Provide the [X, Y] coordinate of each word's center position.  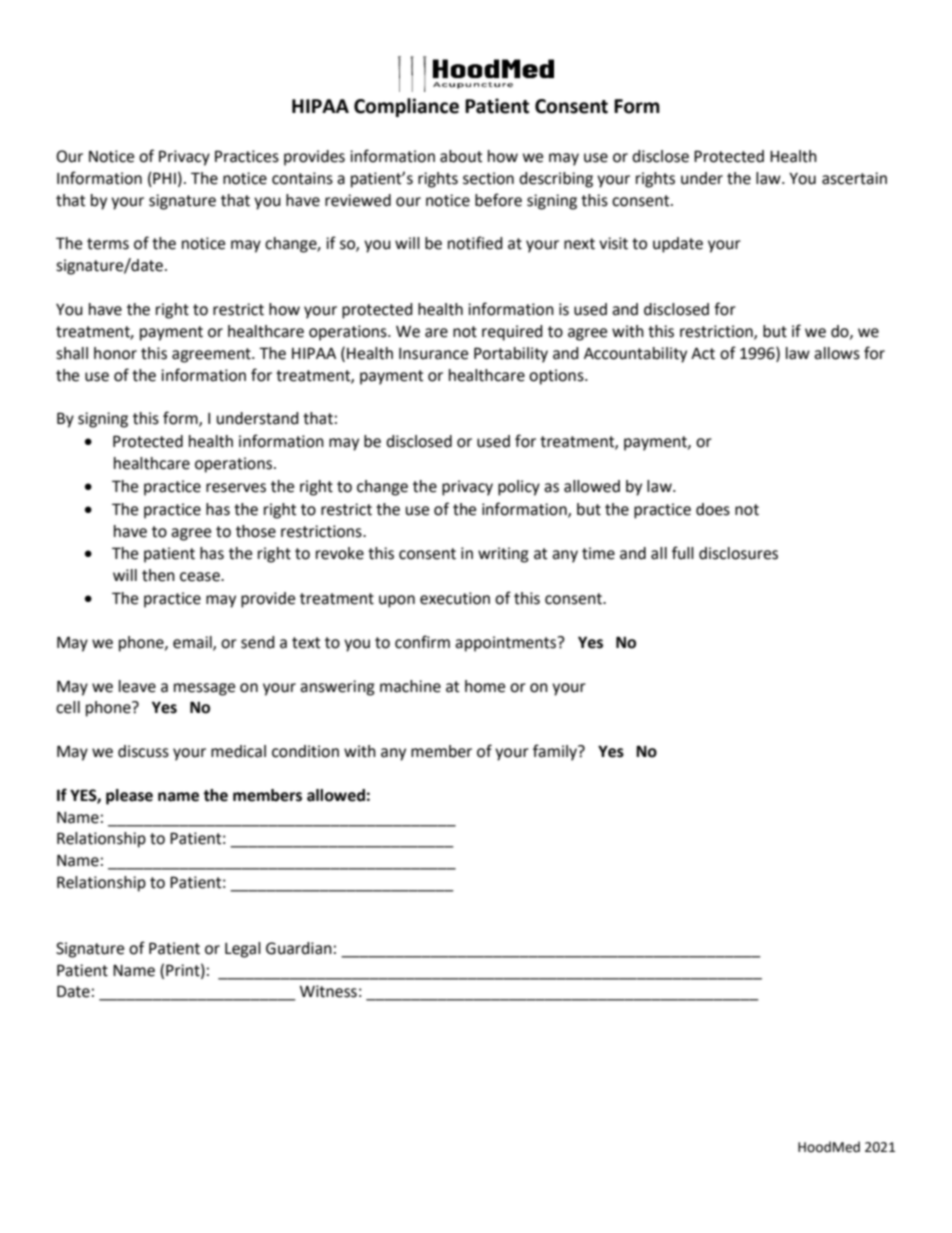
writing [503, 555]
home [485, 686]
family [556, 752]
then [158, 575]
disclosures [738, 553]
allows [837, 353]
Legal [243, 950]
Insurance [433, 354]
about [461, 156]
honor [115, 353]
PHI [163, 178]
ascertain [854, 178]
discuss [143, 751]
